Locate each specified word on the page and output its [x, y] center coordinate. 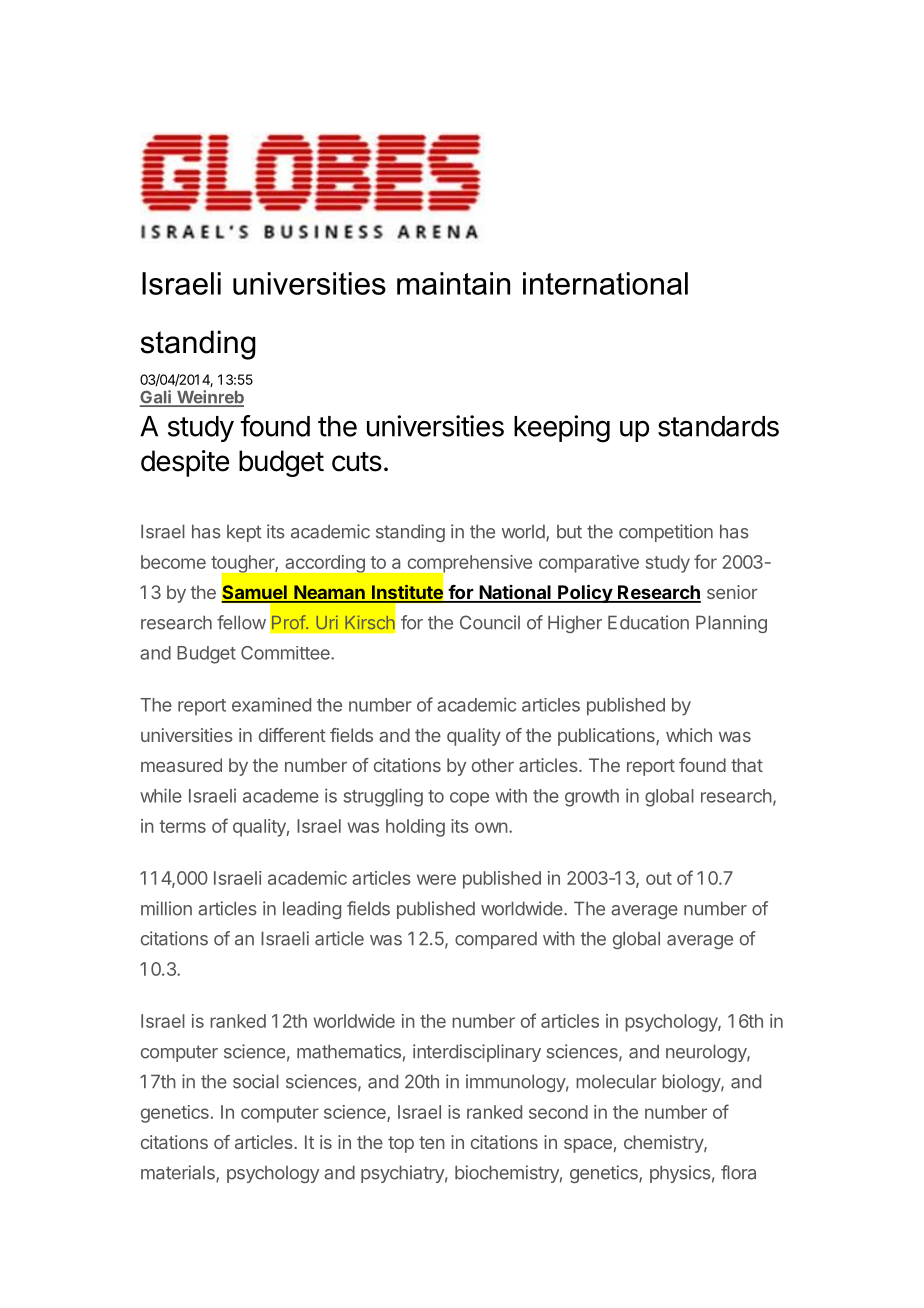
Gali [156, 398]
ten [432, 1142]
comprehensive [468, 565]
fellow [241, 622]
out [659, 878]
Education [648, 622]
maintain [453, 283]
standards [718, 426]
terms [182, 826]
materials [179, 1173]
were [436, 879]
